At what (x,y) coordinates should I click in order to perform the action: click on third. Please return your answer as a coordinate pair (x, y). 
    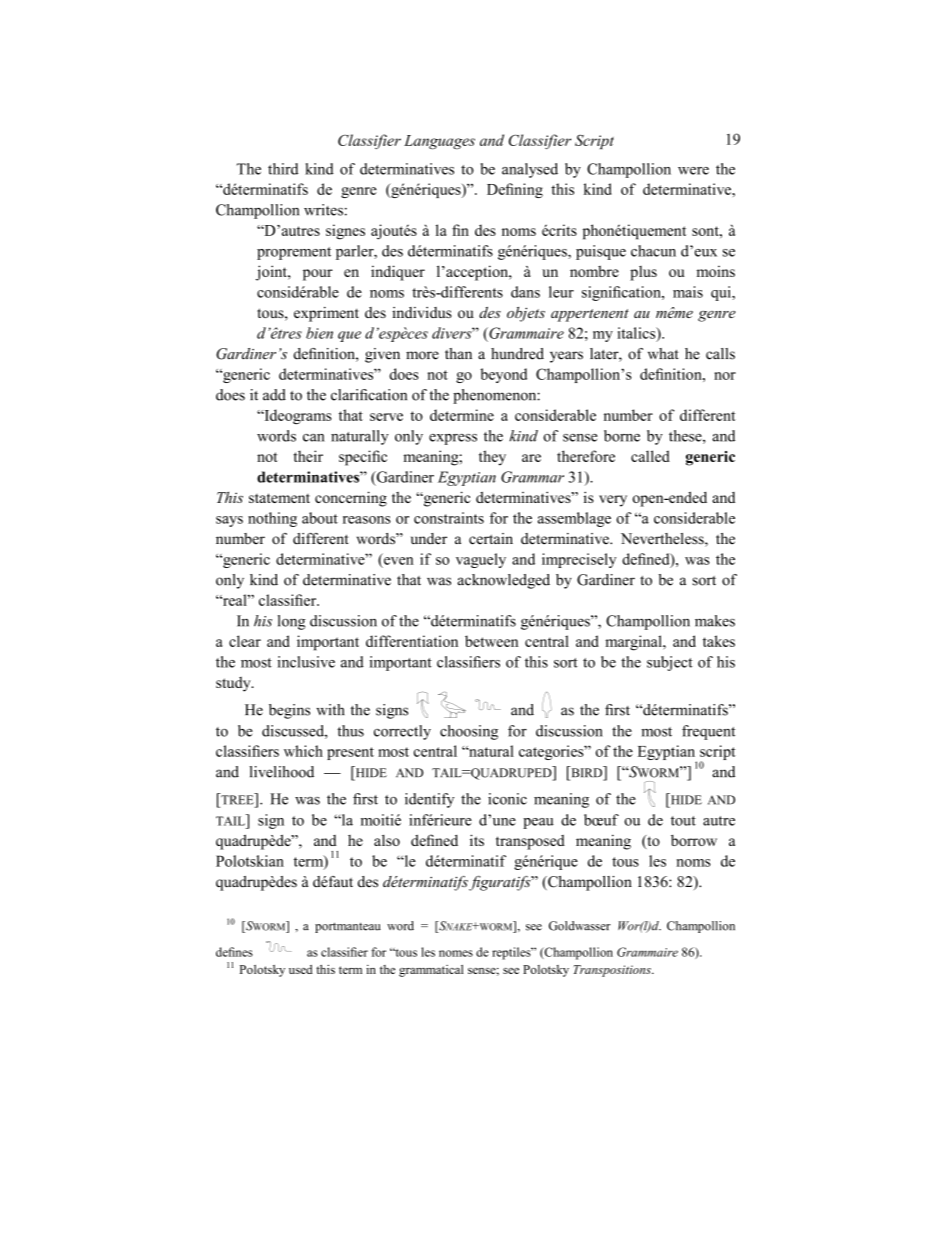
    Looking at the image, I should click on (283, 169).
